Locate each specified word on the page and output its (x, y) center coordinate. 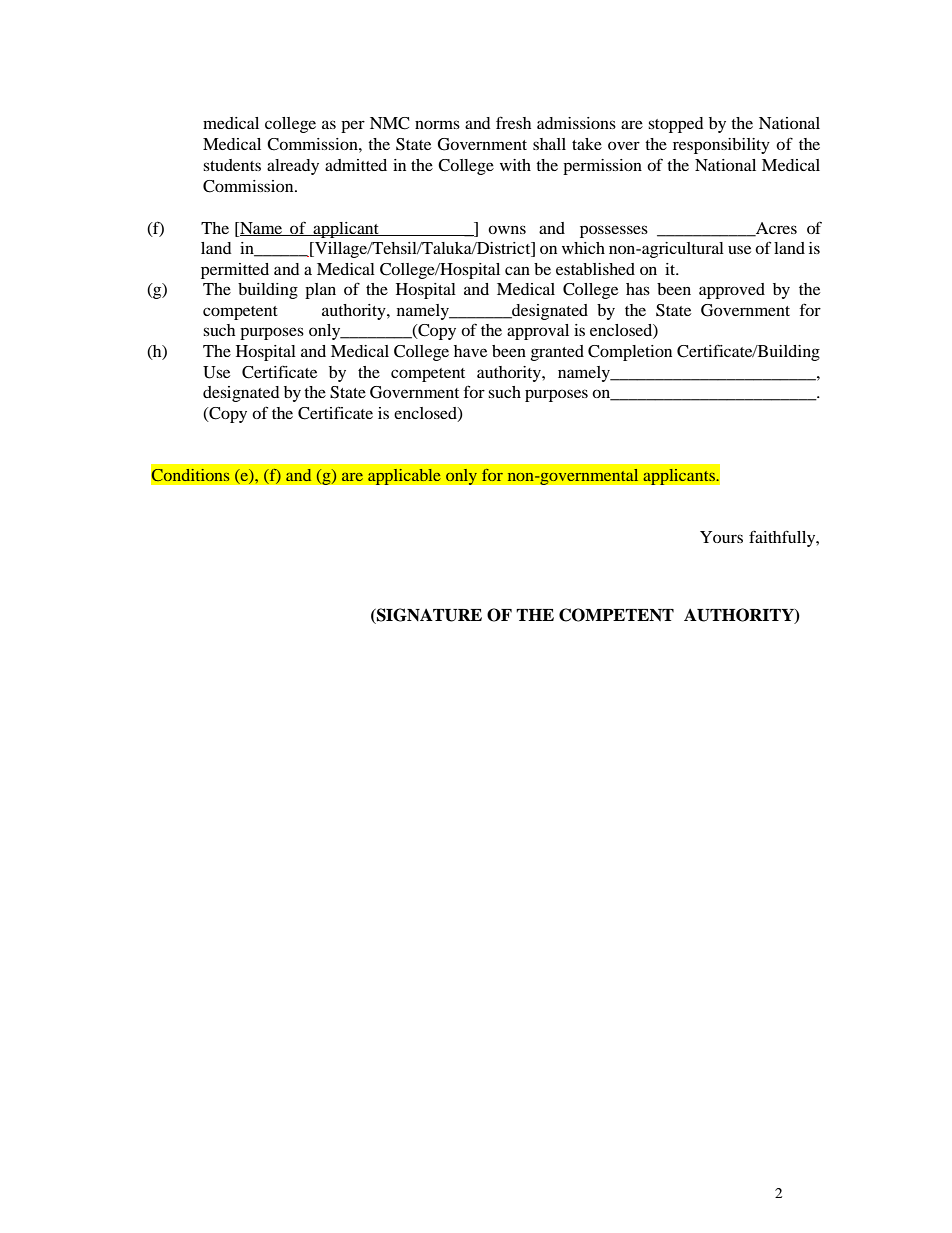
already (293, 167)
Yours (721, 537)
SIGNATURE (428, 616)
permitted (235, 271)
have (470, 351)
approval (538, 332)
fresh (513, 122)
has (638, 289)
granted (557, 353)
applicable (404, 476)
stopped (676, 125)
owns (507, 229)
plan (320, 291)
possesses (614, 231)
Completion (630, 353)
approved (732, 291)
